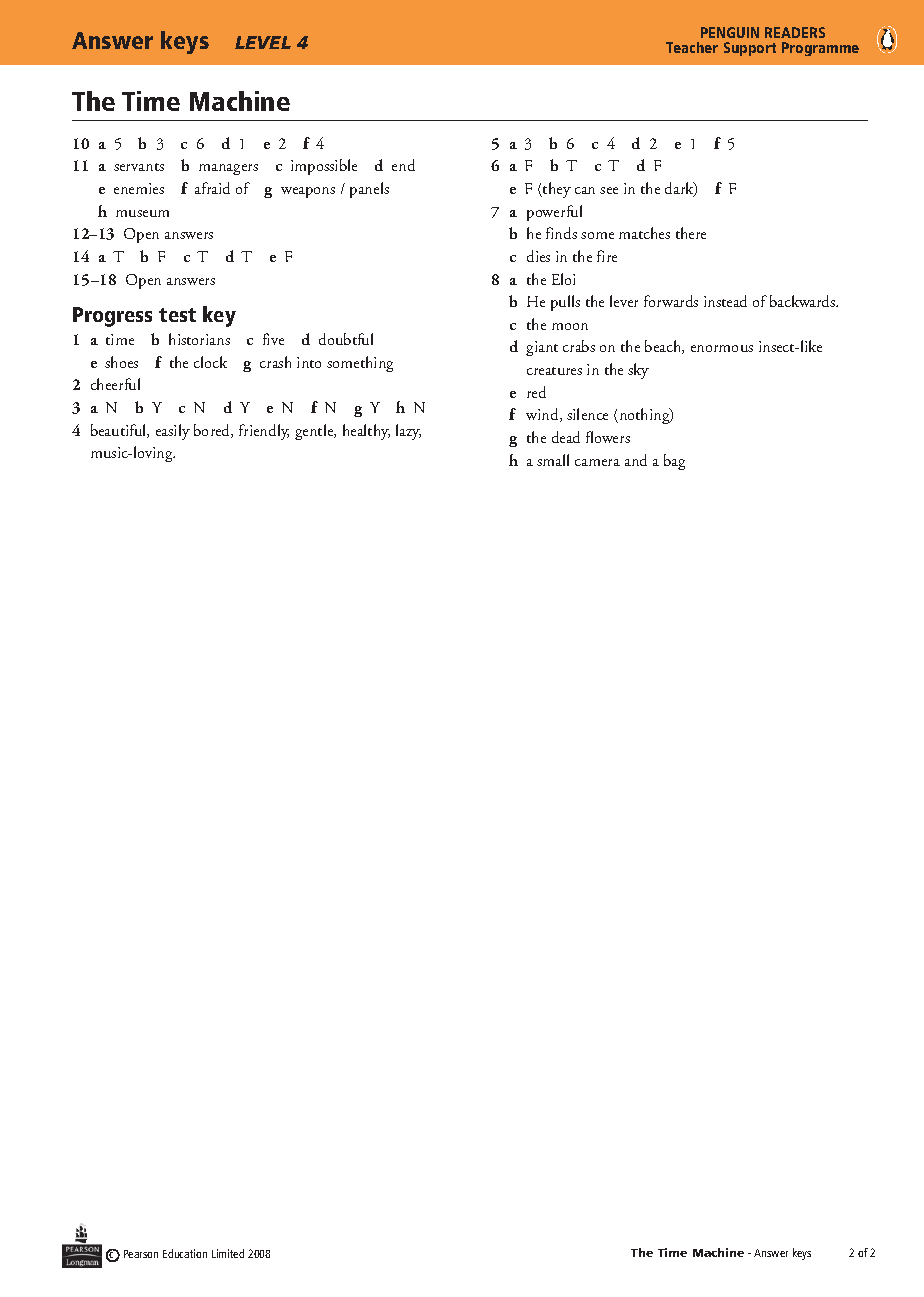  What do you see at coordinates (556, 190) in the screenshot?
I see `they` at bounding box center [556, 190].
